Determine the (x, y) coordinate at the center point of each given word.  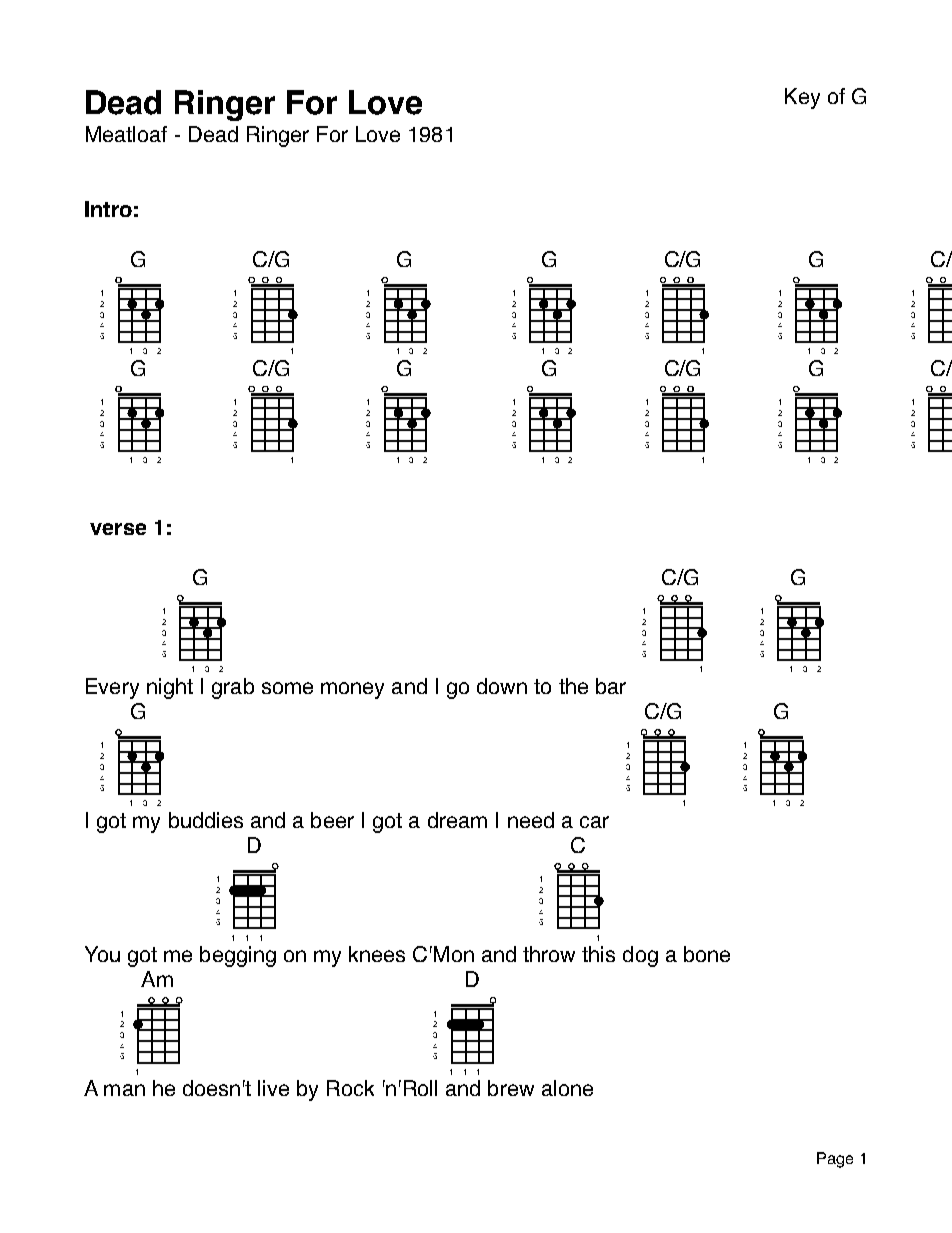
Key (802, 98)
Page (835, 1160)
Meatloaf (126, 134)
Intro (108, 209)
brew (511, 1088)
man (124, 1090)
